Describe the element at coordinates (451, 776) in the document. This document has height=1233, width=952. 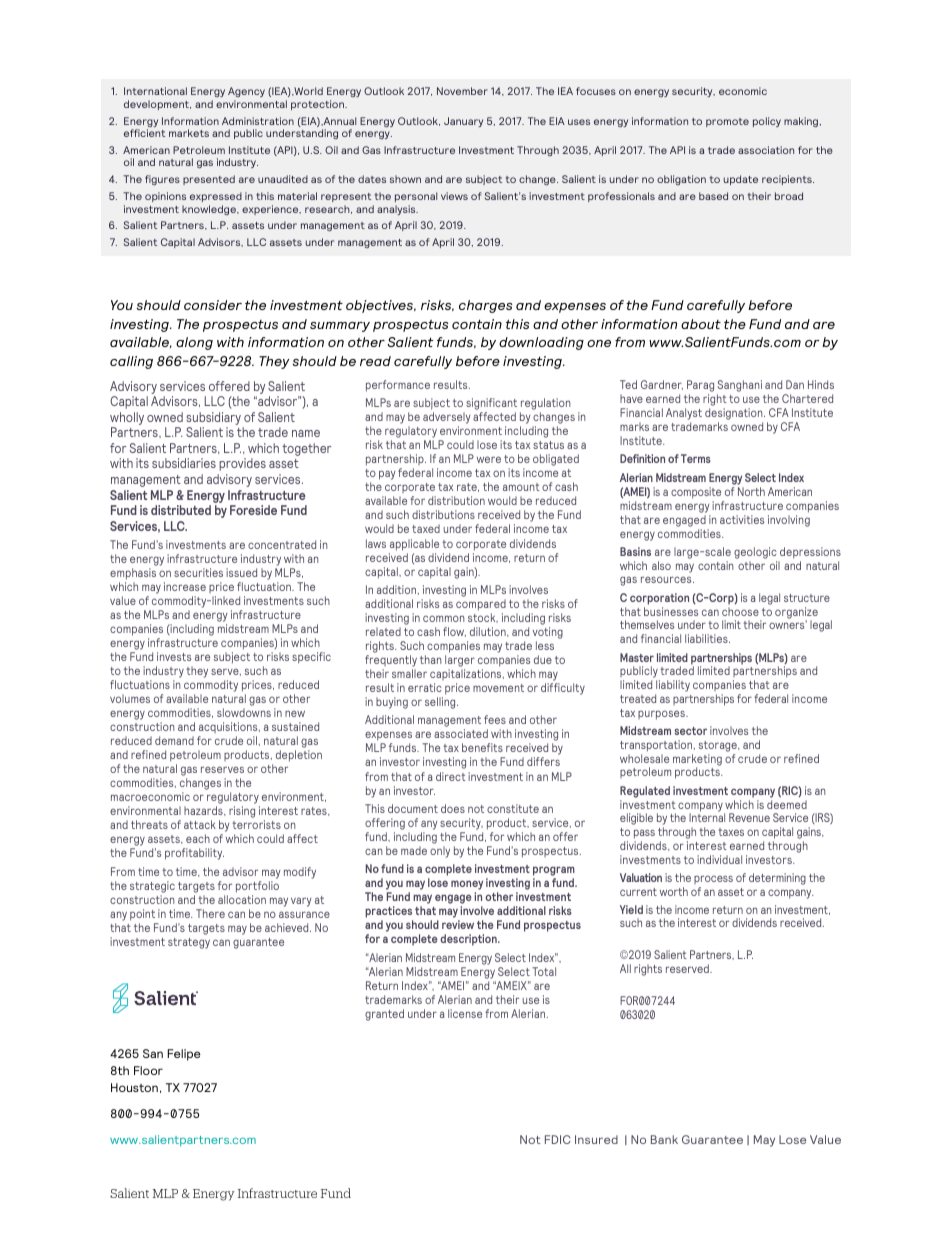
I see `direct` at that location.
